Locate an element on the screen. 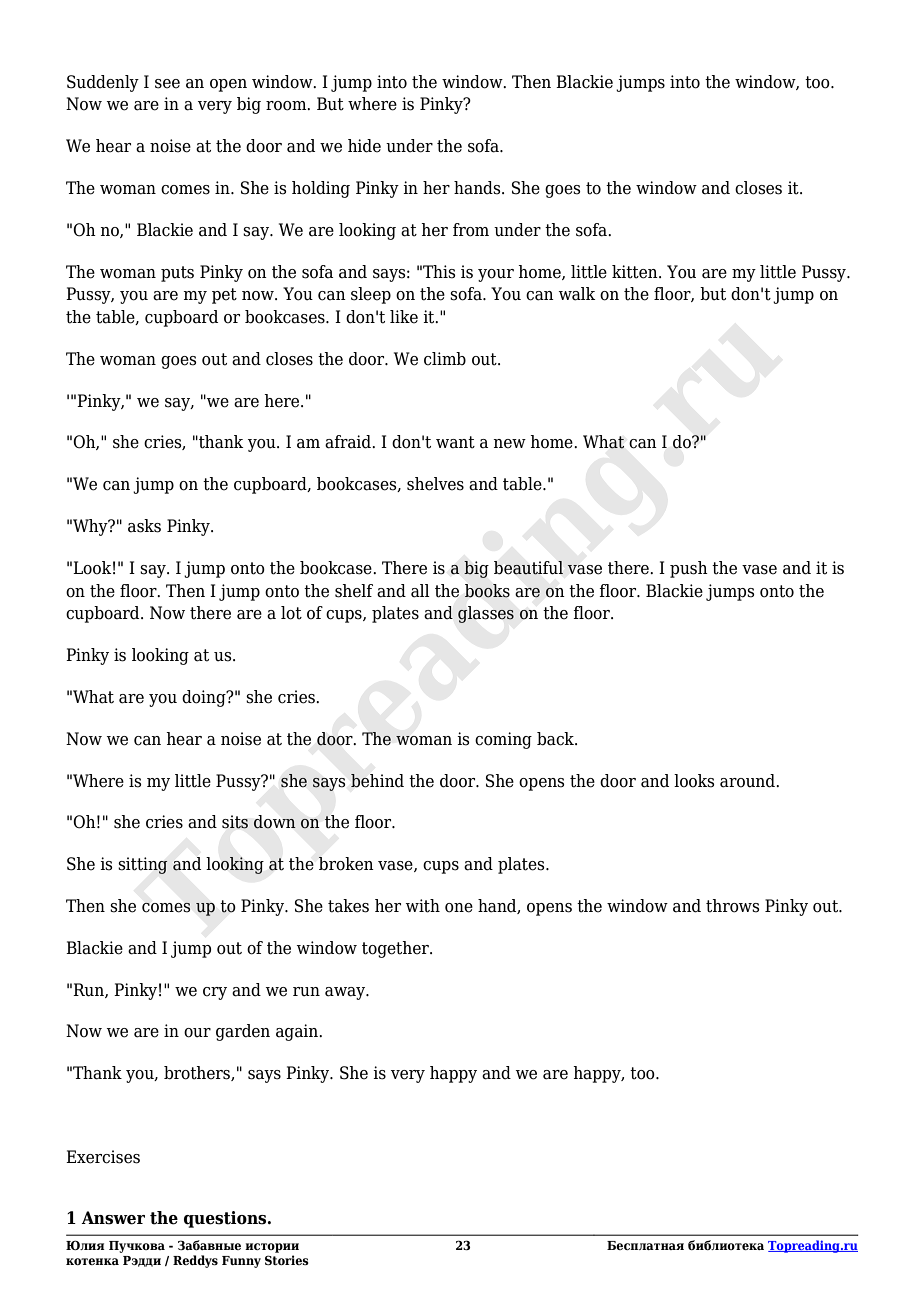  throws is located at coordinates (733, 906).
